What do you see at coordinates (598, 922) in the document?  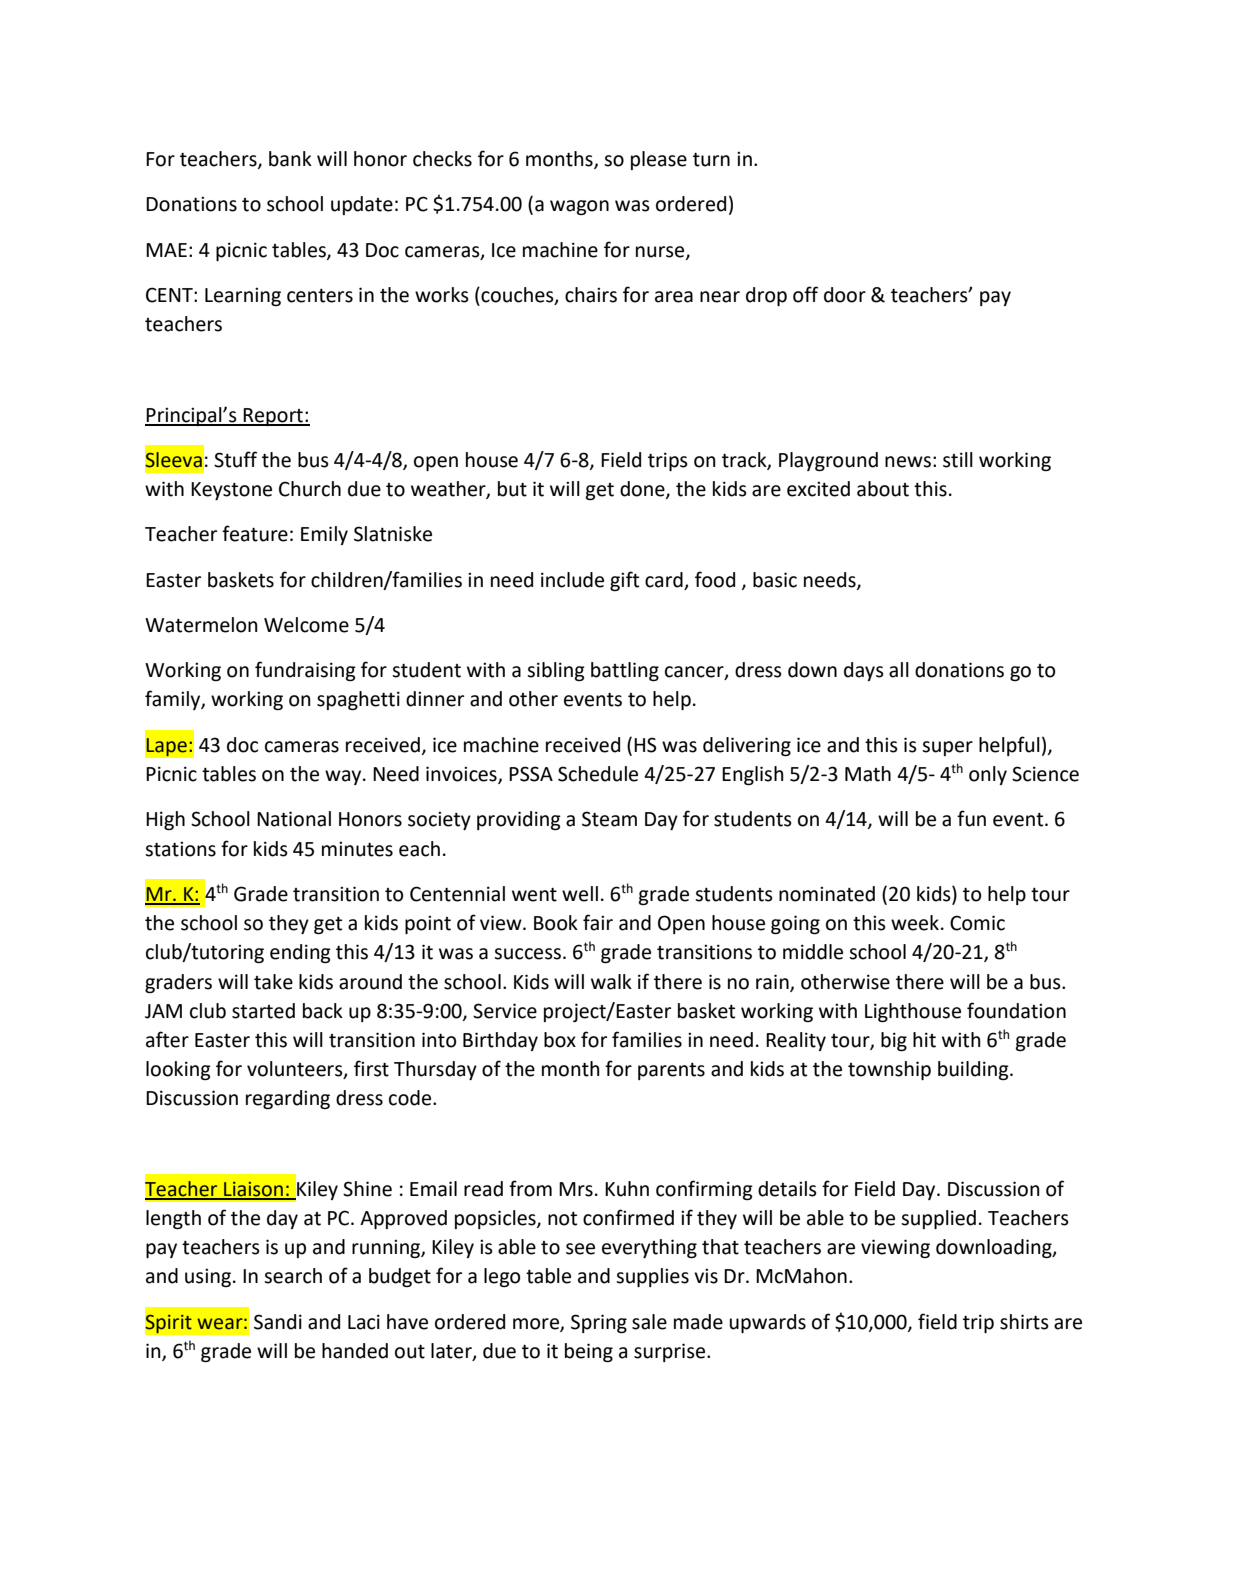 I see `fair` at bounding box center [598, 922].
